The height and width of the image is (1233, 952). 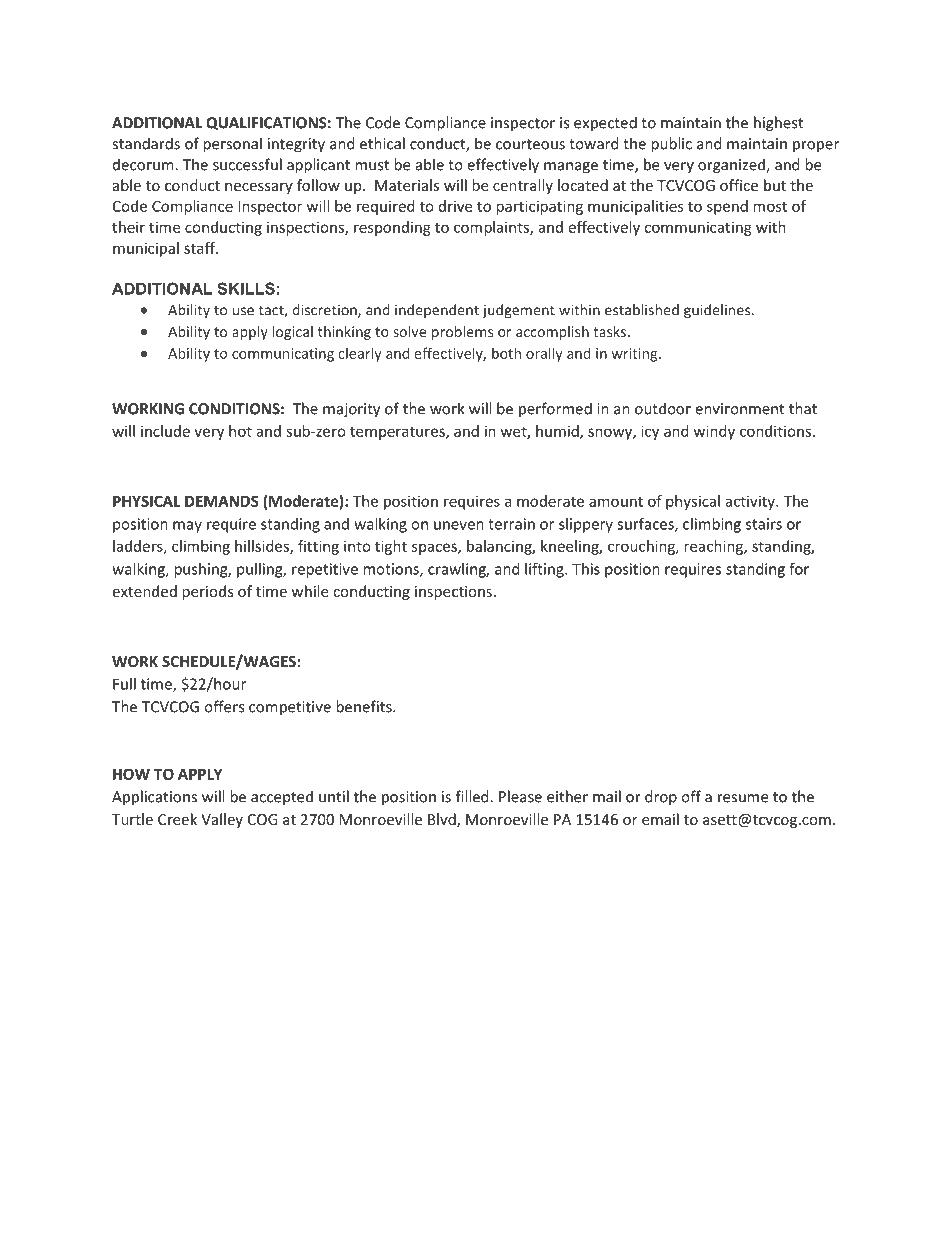 I want to click on offers, so click(x=224, y=706).
